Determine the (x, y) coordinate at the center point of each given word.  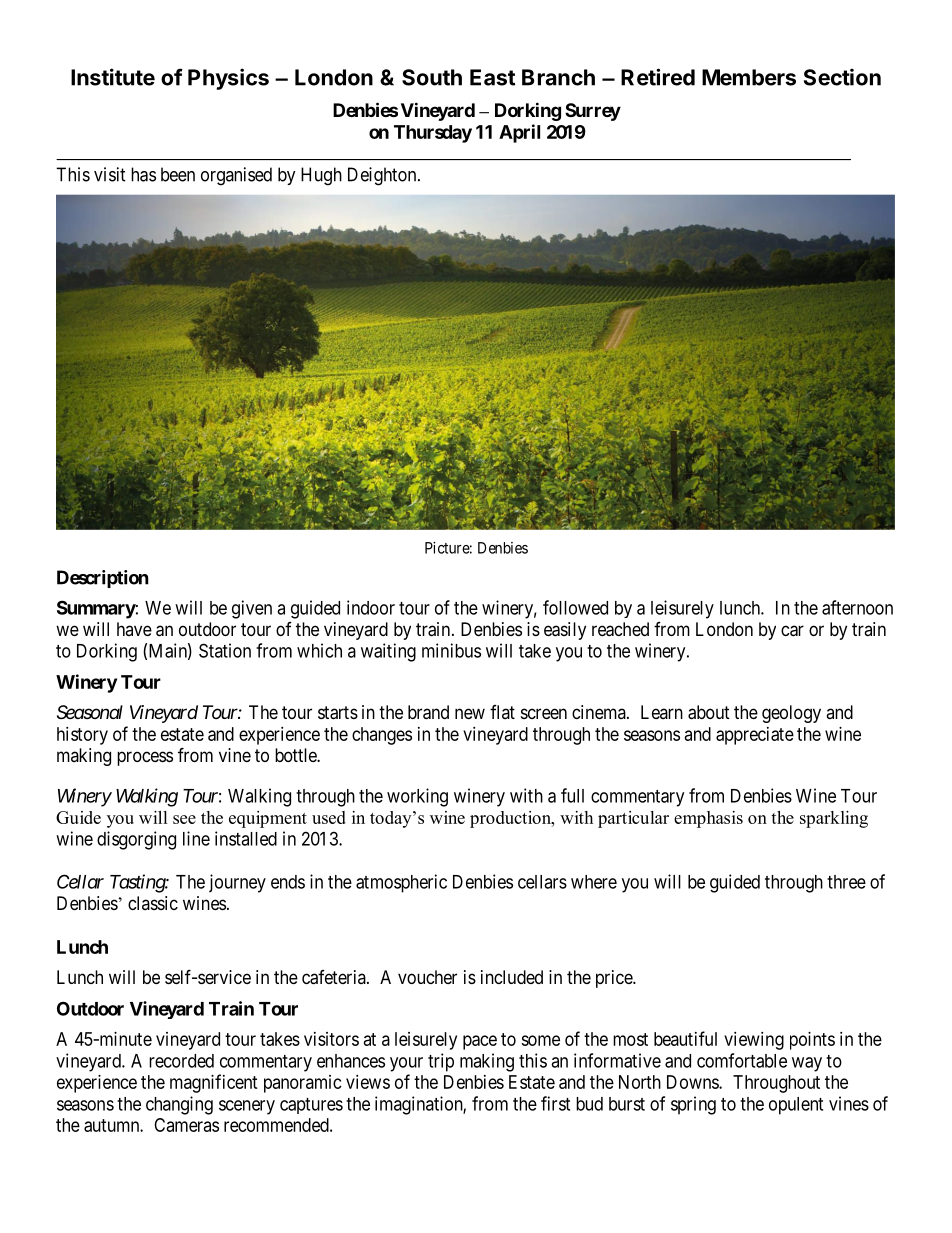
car (792, 631)
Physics (228, 79)
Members (749, 77)
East (492, 77)
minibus (451, 650)
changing (179, 1105)
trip (441, 1062)
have (134, 629)
